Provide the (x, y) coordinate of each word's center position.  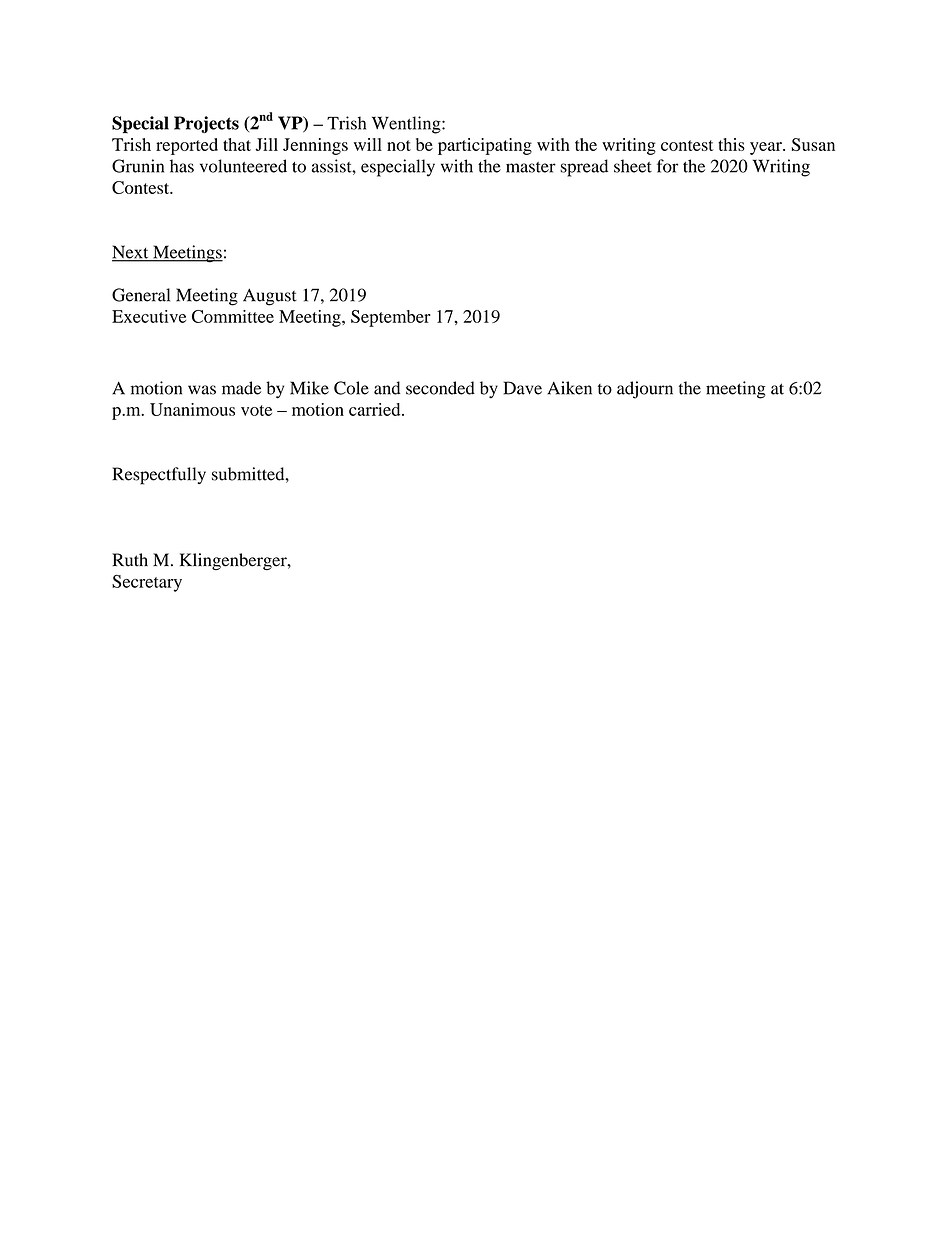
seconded (440, 388)
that (237, 144)
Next (131, 253)
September (391, 318)
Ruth (130, 560)
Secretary (147, 583)
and (387, 388)
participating (485, 146)
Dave (523, 388)
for (667, 166)
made (241, 388)
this (731, 144)
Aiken (569, 388)
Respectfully (159, 476)
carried (376, 409)
